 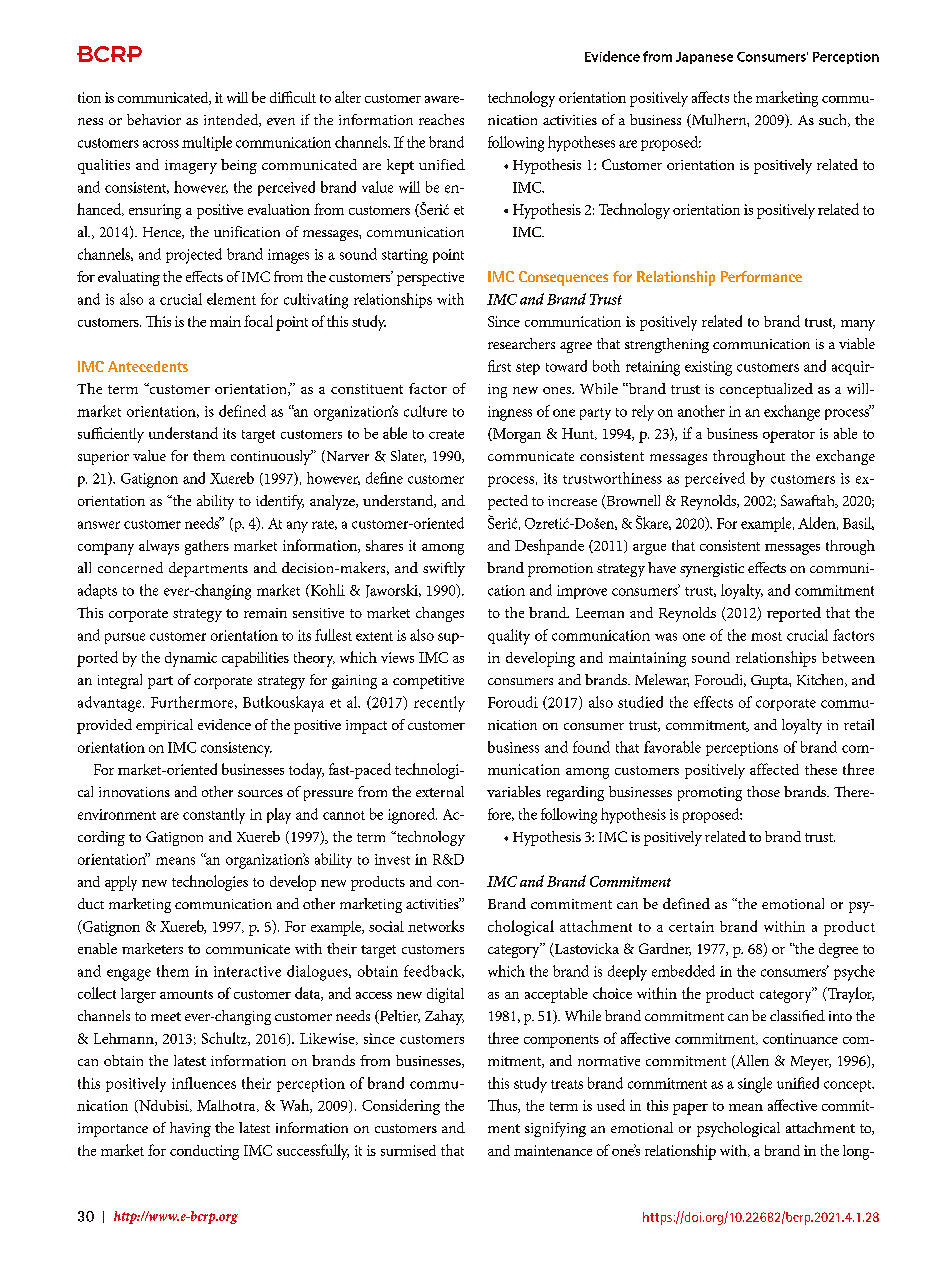 I want to click on dynamic, so click(x=191, y=659).
